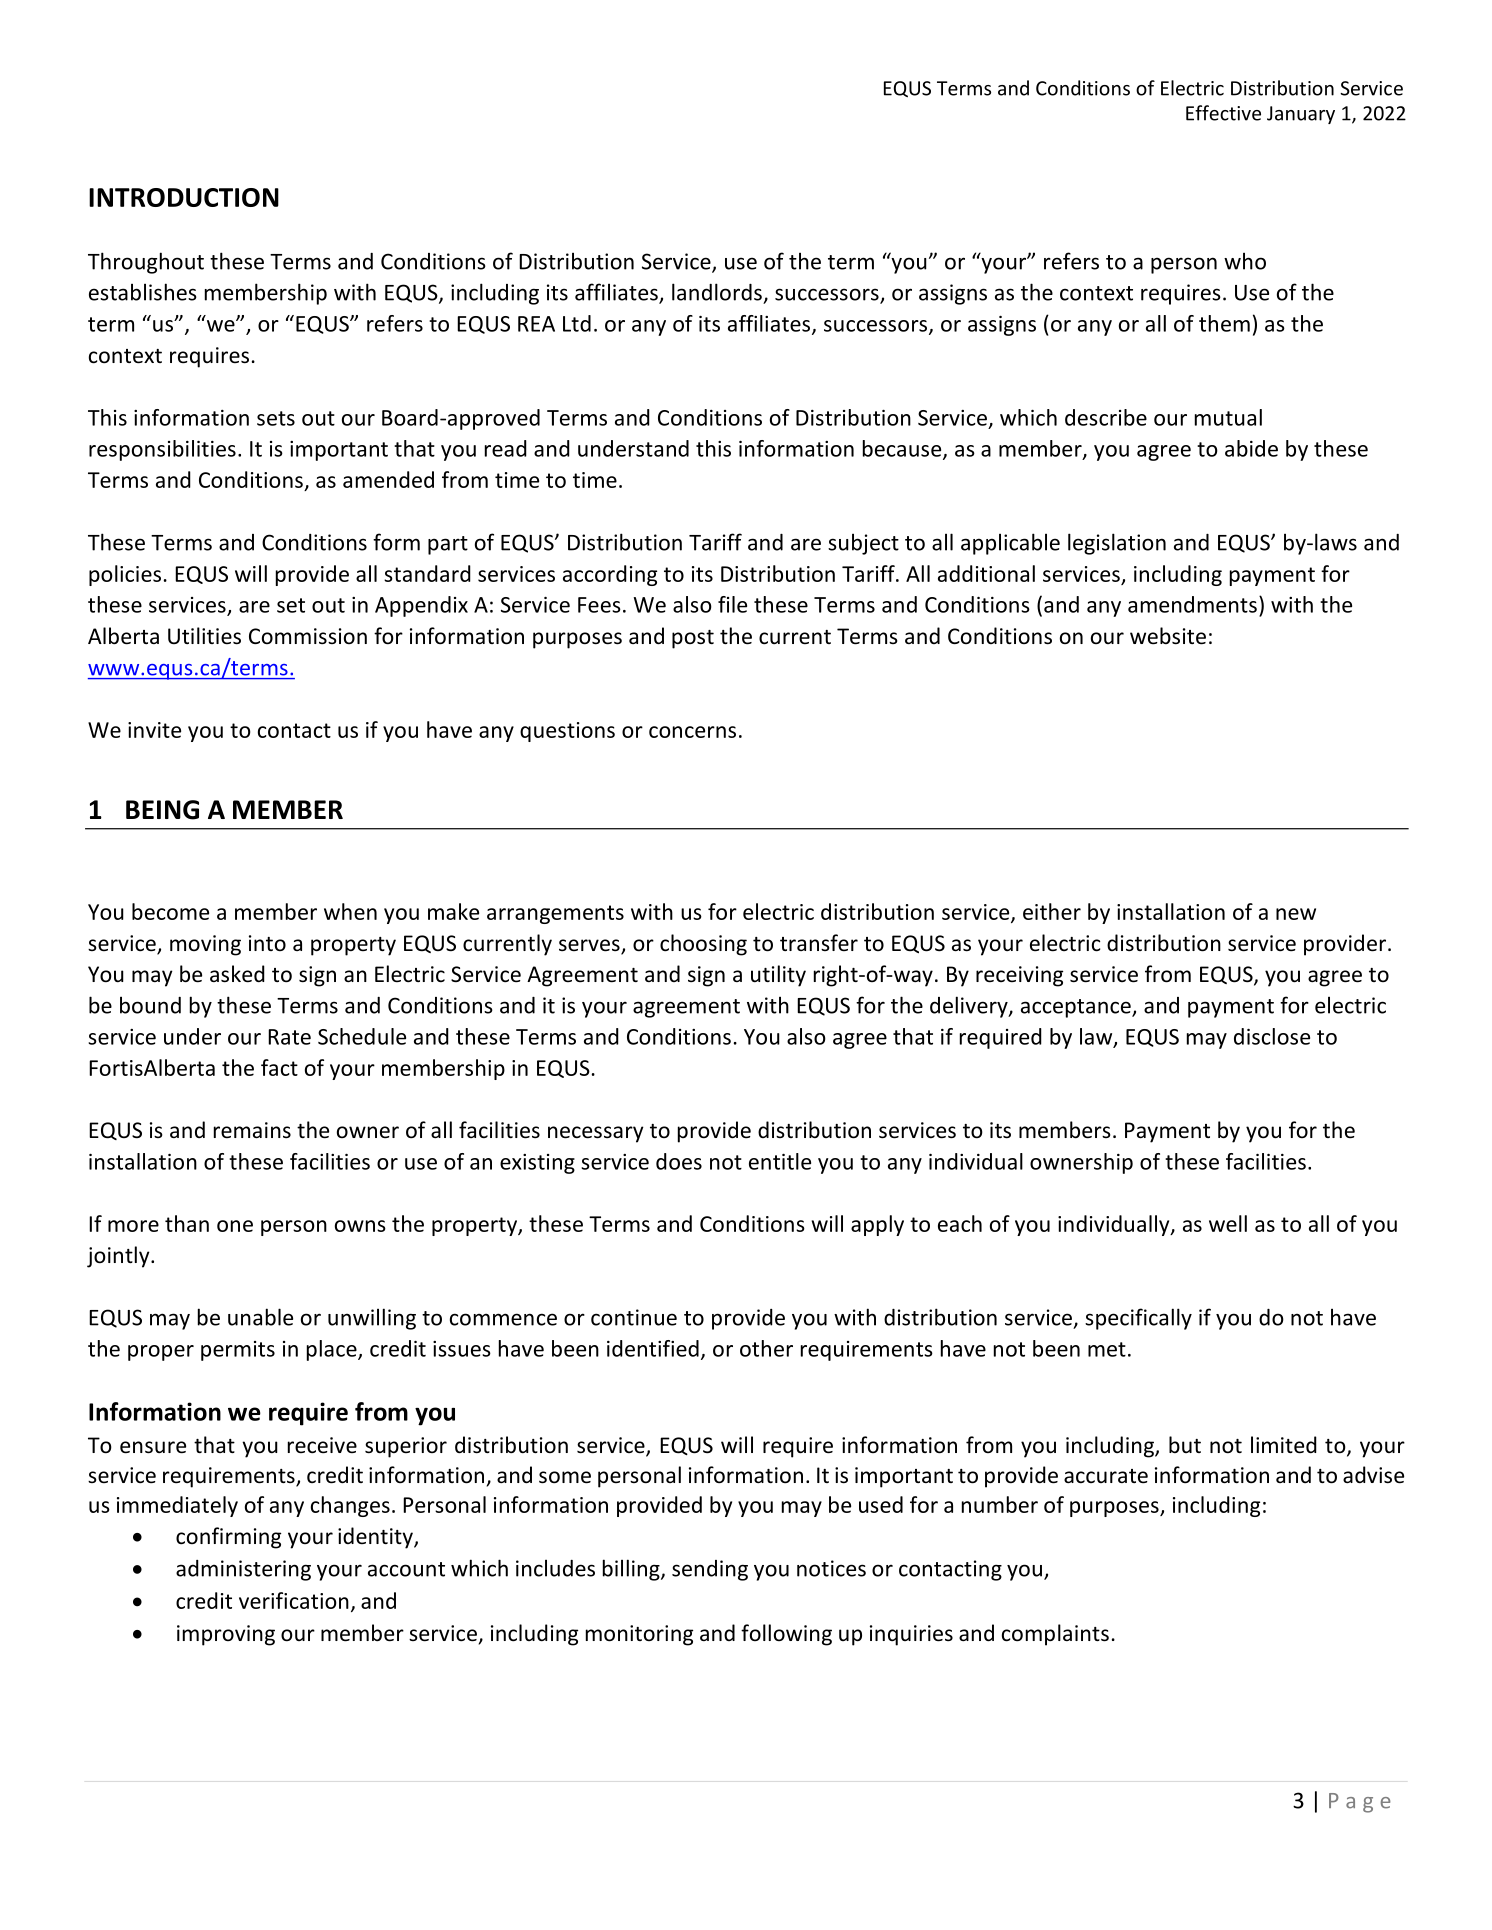 The width and height of the page is (1492, 1930). I want to click on Commission, so click(308, 636).
